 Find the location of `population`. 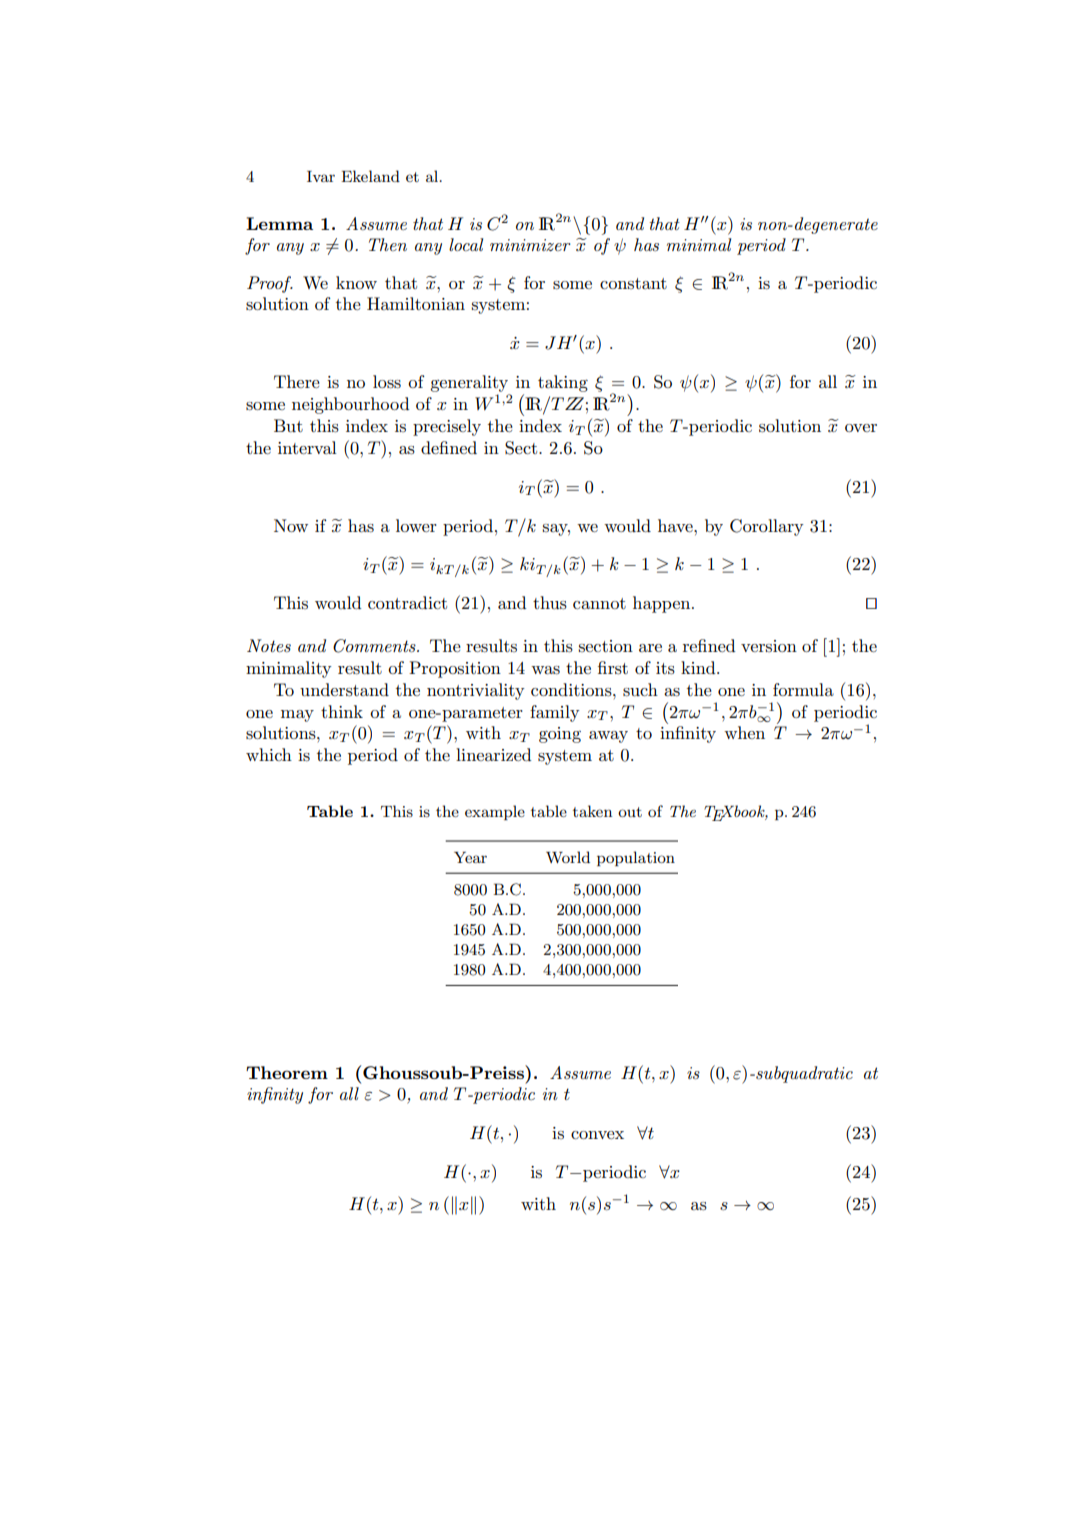

population is located at coordinates (636, 858).
